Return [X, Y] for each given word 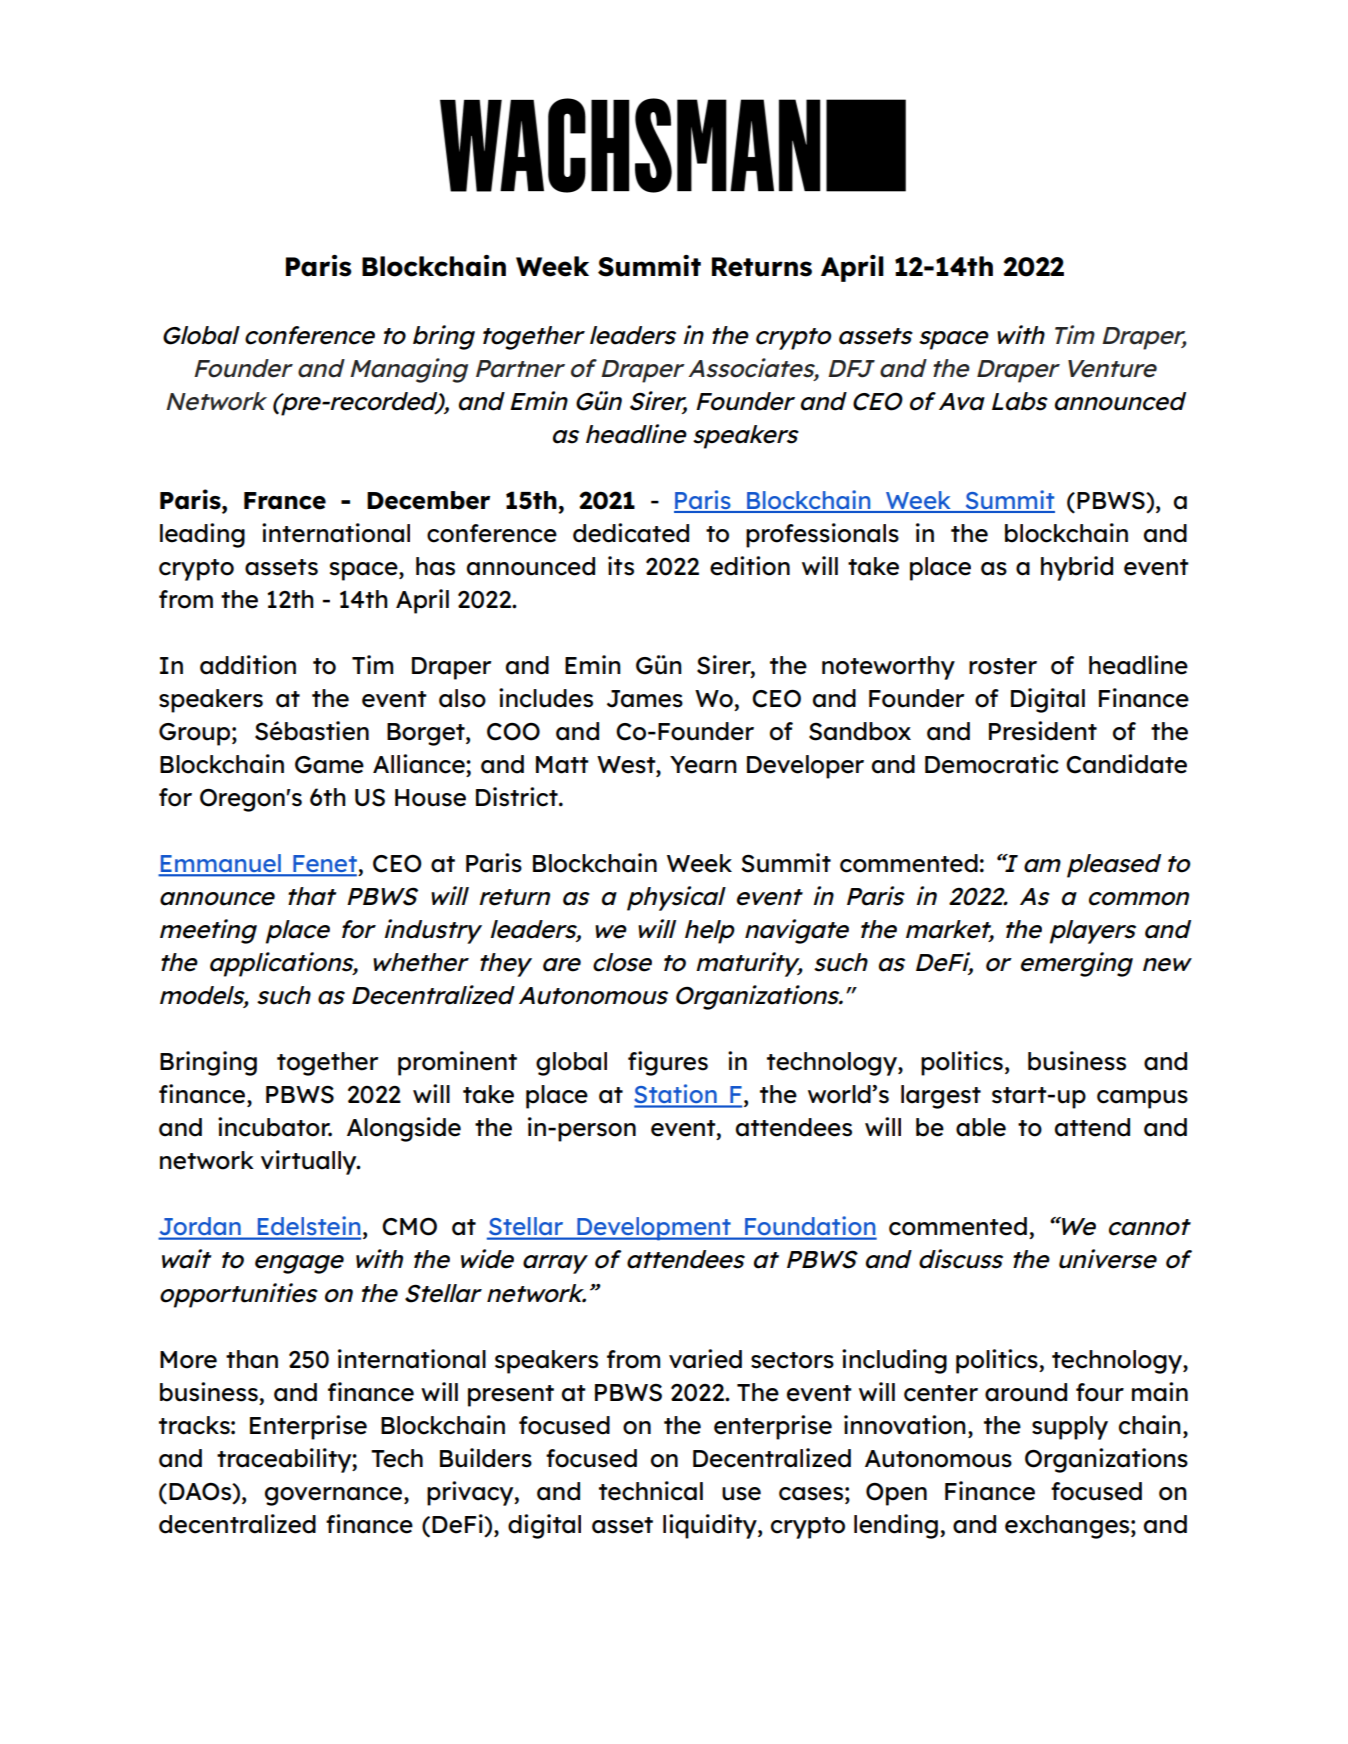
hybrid [1077, 568]
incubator [275, 1127]
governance [335, 1496]
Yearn [703, 765]
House [430, 798]
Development [654, 1229]
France [285, 501]
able [981, 1127]
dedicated [631, 533]
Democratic [992, 764]
